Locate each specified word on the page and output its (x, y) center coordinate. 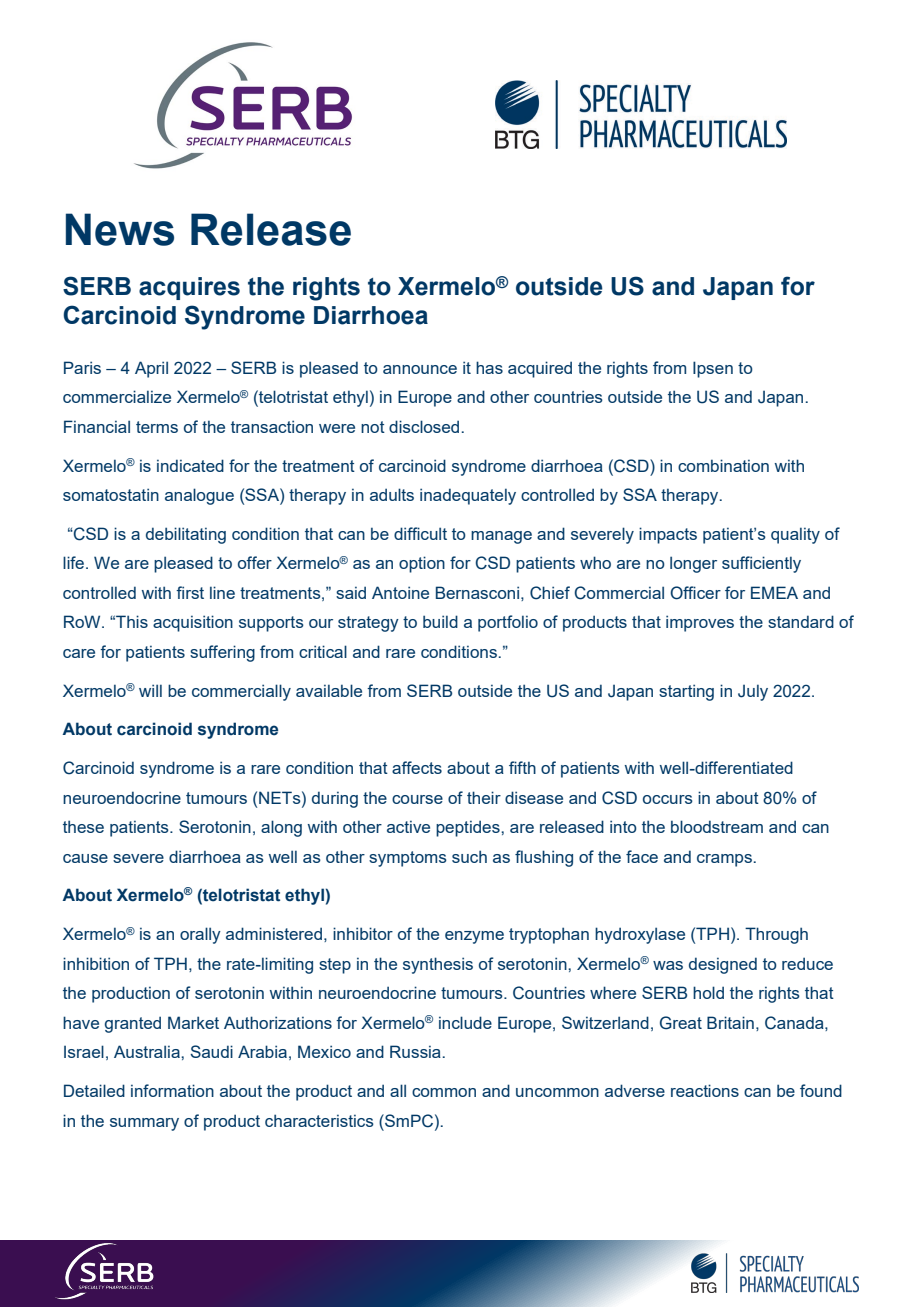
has (489, 367)
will (150, 690)
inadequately (468, 496)
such (469, 856)
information (172, 1090)
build (440, 621)
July (753, 692)
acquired (540, 369)
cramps (724, 860)
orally (200, 935)
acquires (189, 288)
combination (723, 465)
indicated (190, 465)
